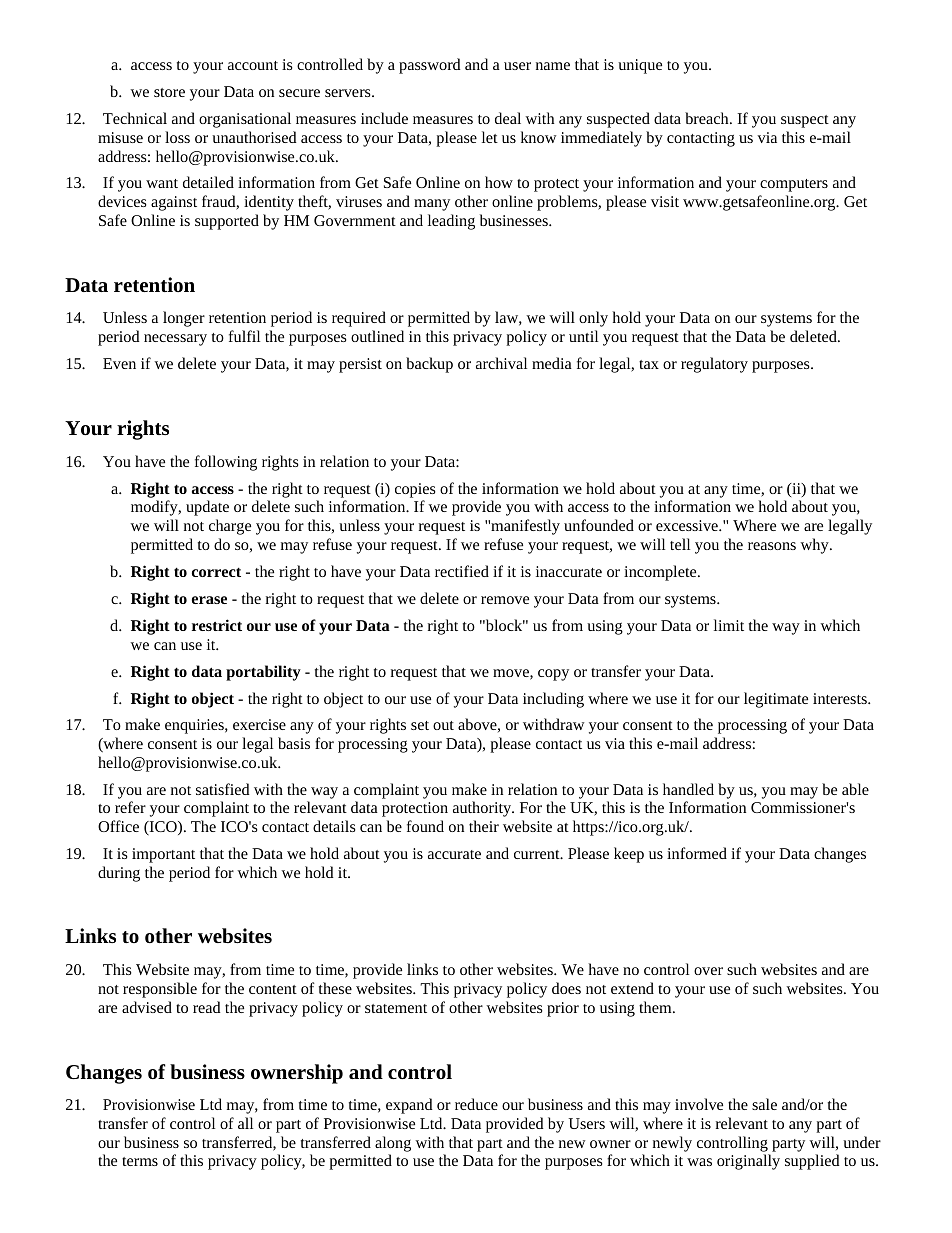 This document has width=952, height=1233. I want to click on regulatory, so click(714, 365).
